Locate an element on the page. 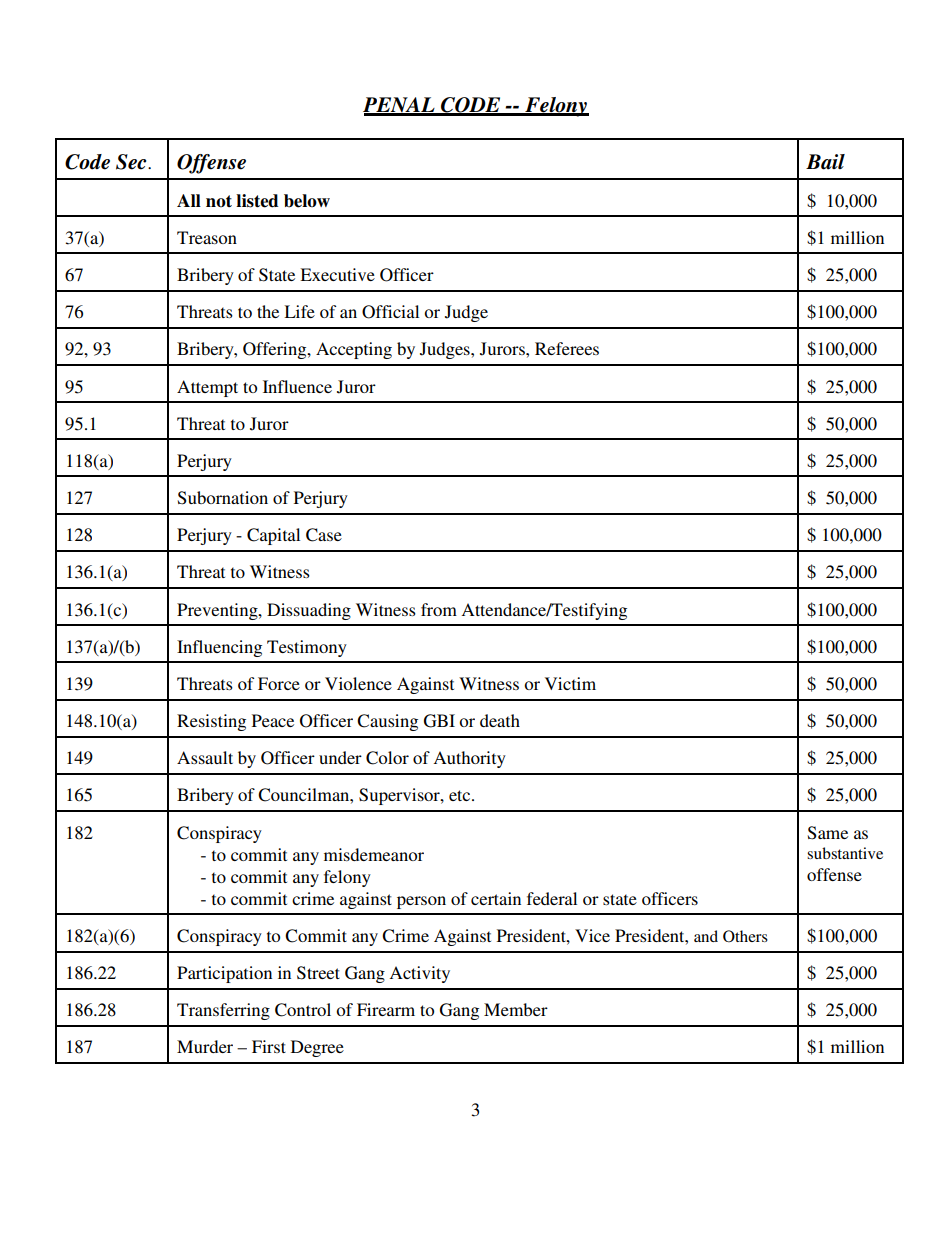 Image resolution: width=952 pixels, height=1233 pixels. not is located at coordinates (219, 201).
